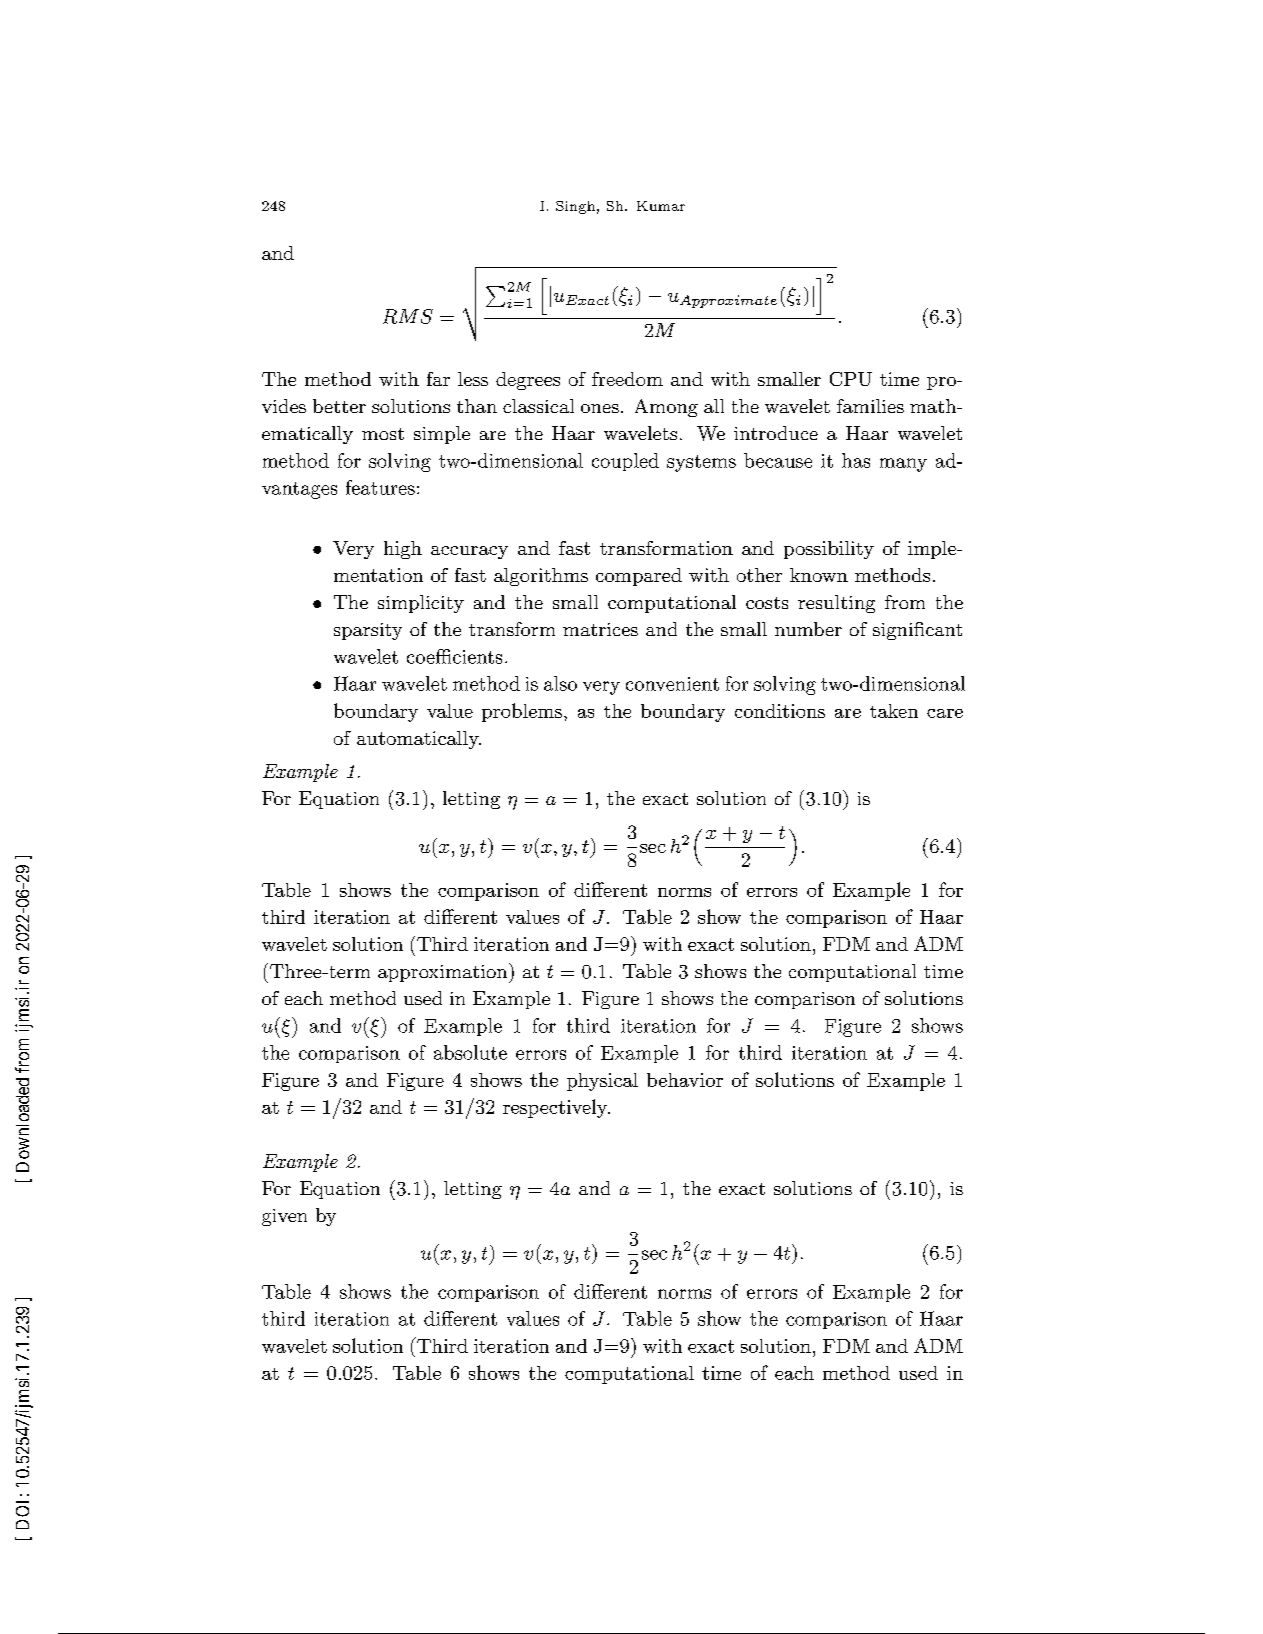 The width and height of the screenshot is (1263, 1634). Describe the element at coordinates (284, 1217) in the screenshot. I see `given` at that location.
